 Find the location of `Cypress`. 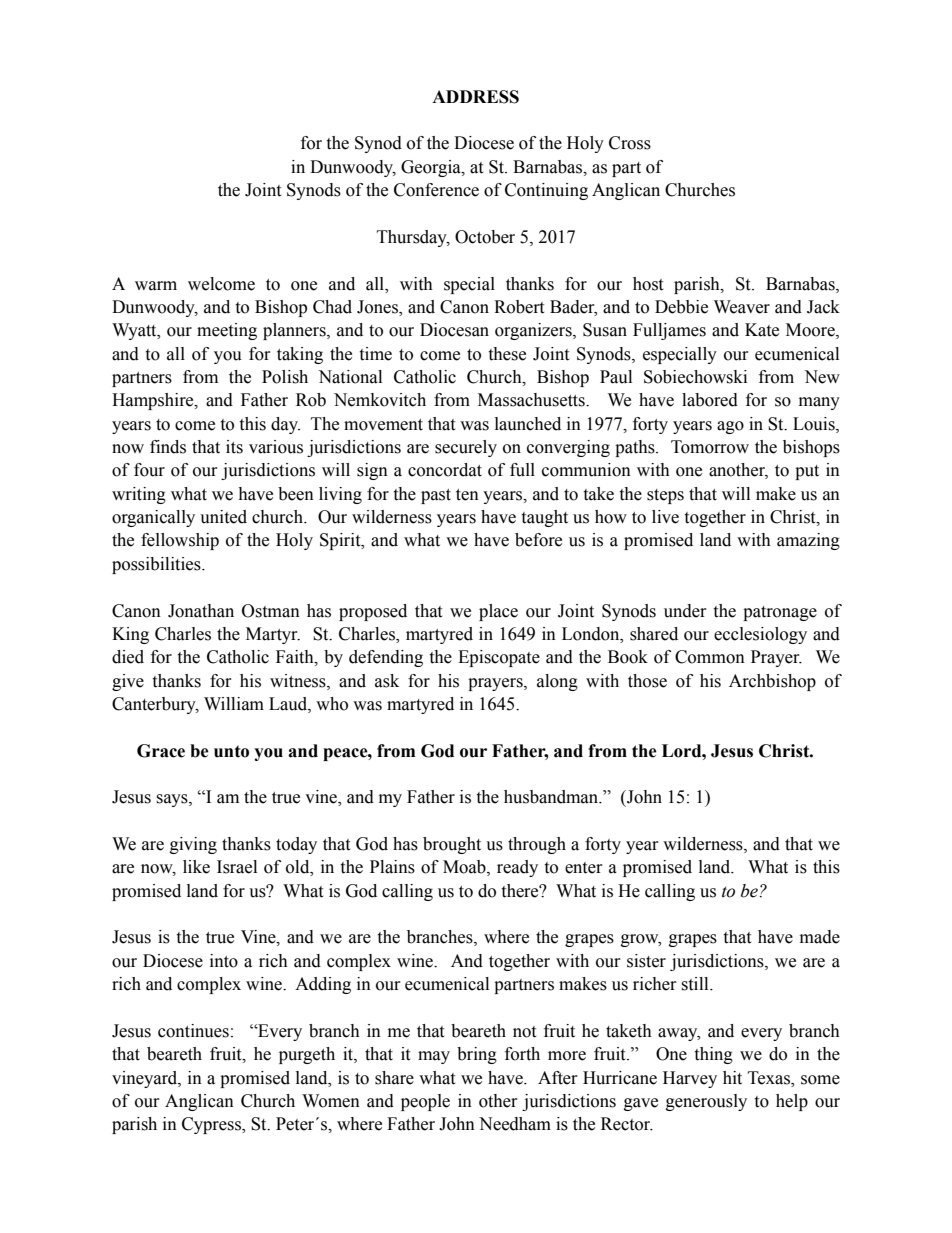

Cypress is located at coordinates (212, 1125).
